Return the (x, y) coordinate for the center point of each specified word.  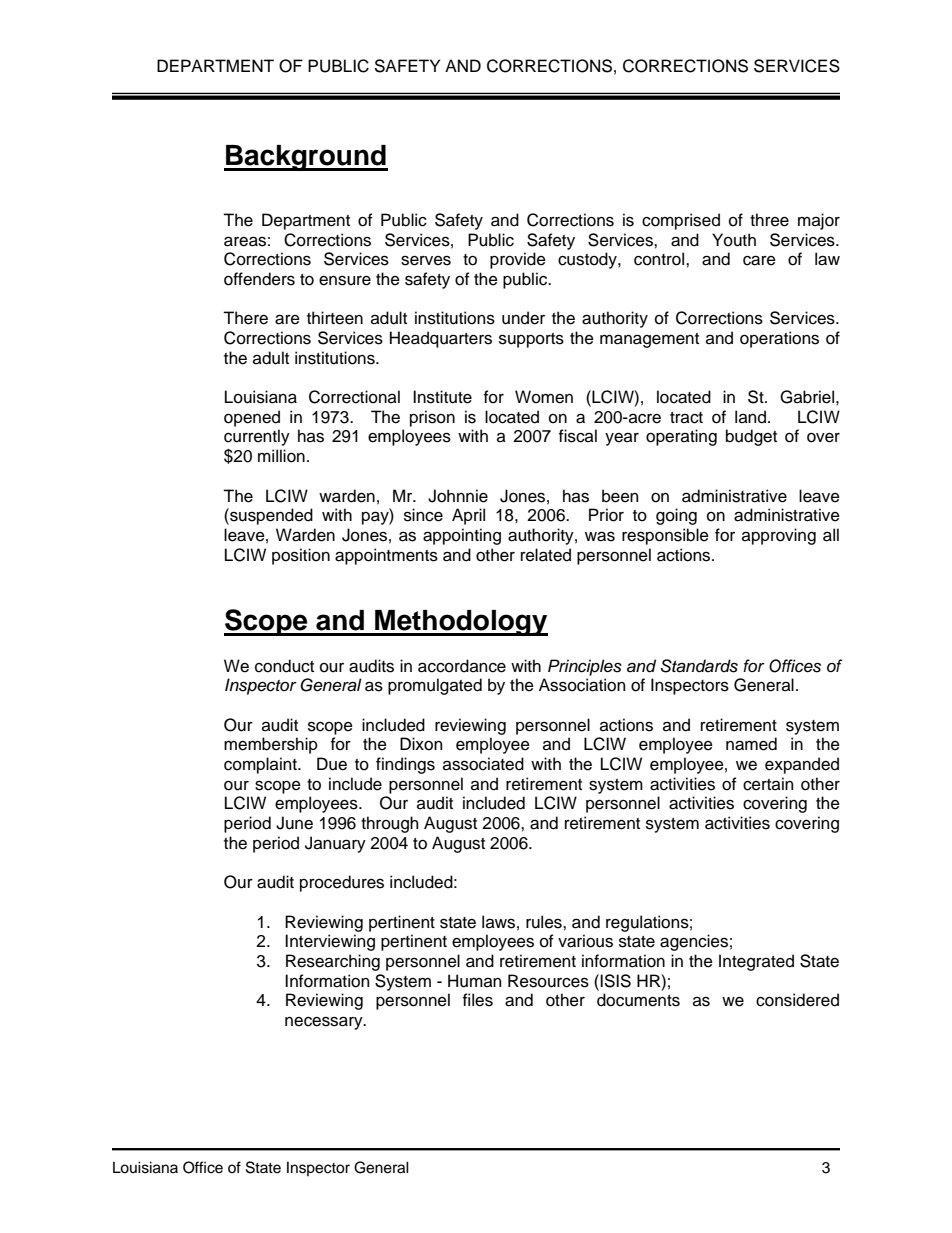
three (769, 220)
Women (544, 397)
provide (518, 260)
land (750, 417)
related (546, 555)
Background (306, 158)
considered (797, 1000)
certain (768, 784)
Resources (548, 981)
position (301, 556)
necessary (325, 1023)
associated (483, 764)
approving (779, 536)
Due (332, 764)
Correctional (354, 397)
